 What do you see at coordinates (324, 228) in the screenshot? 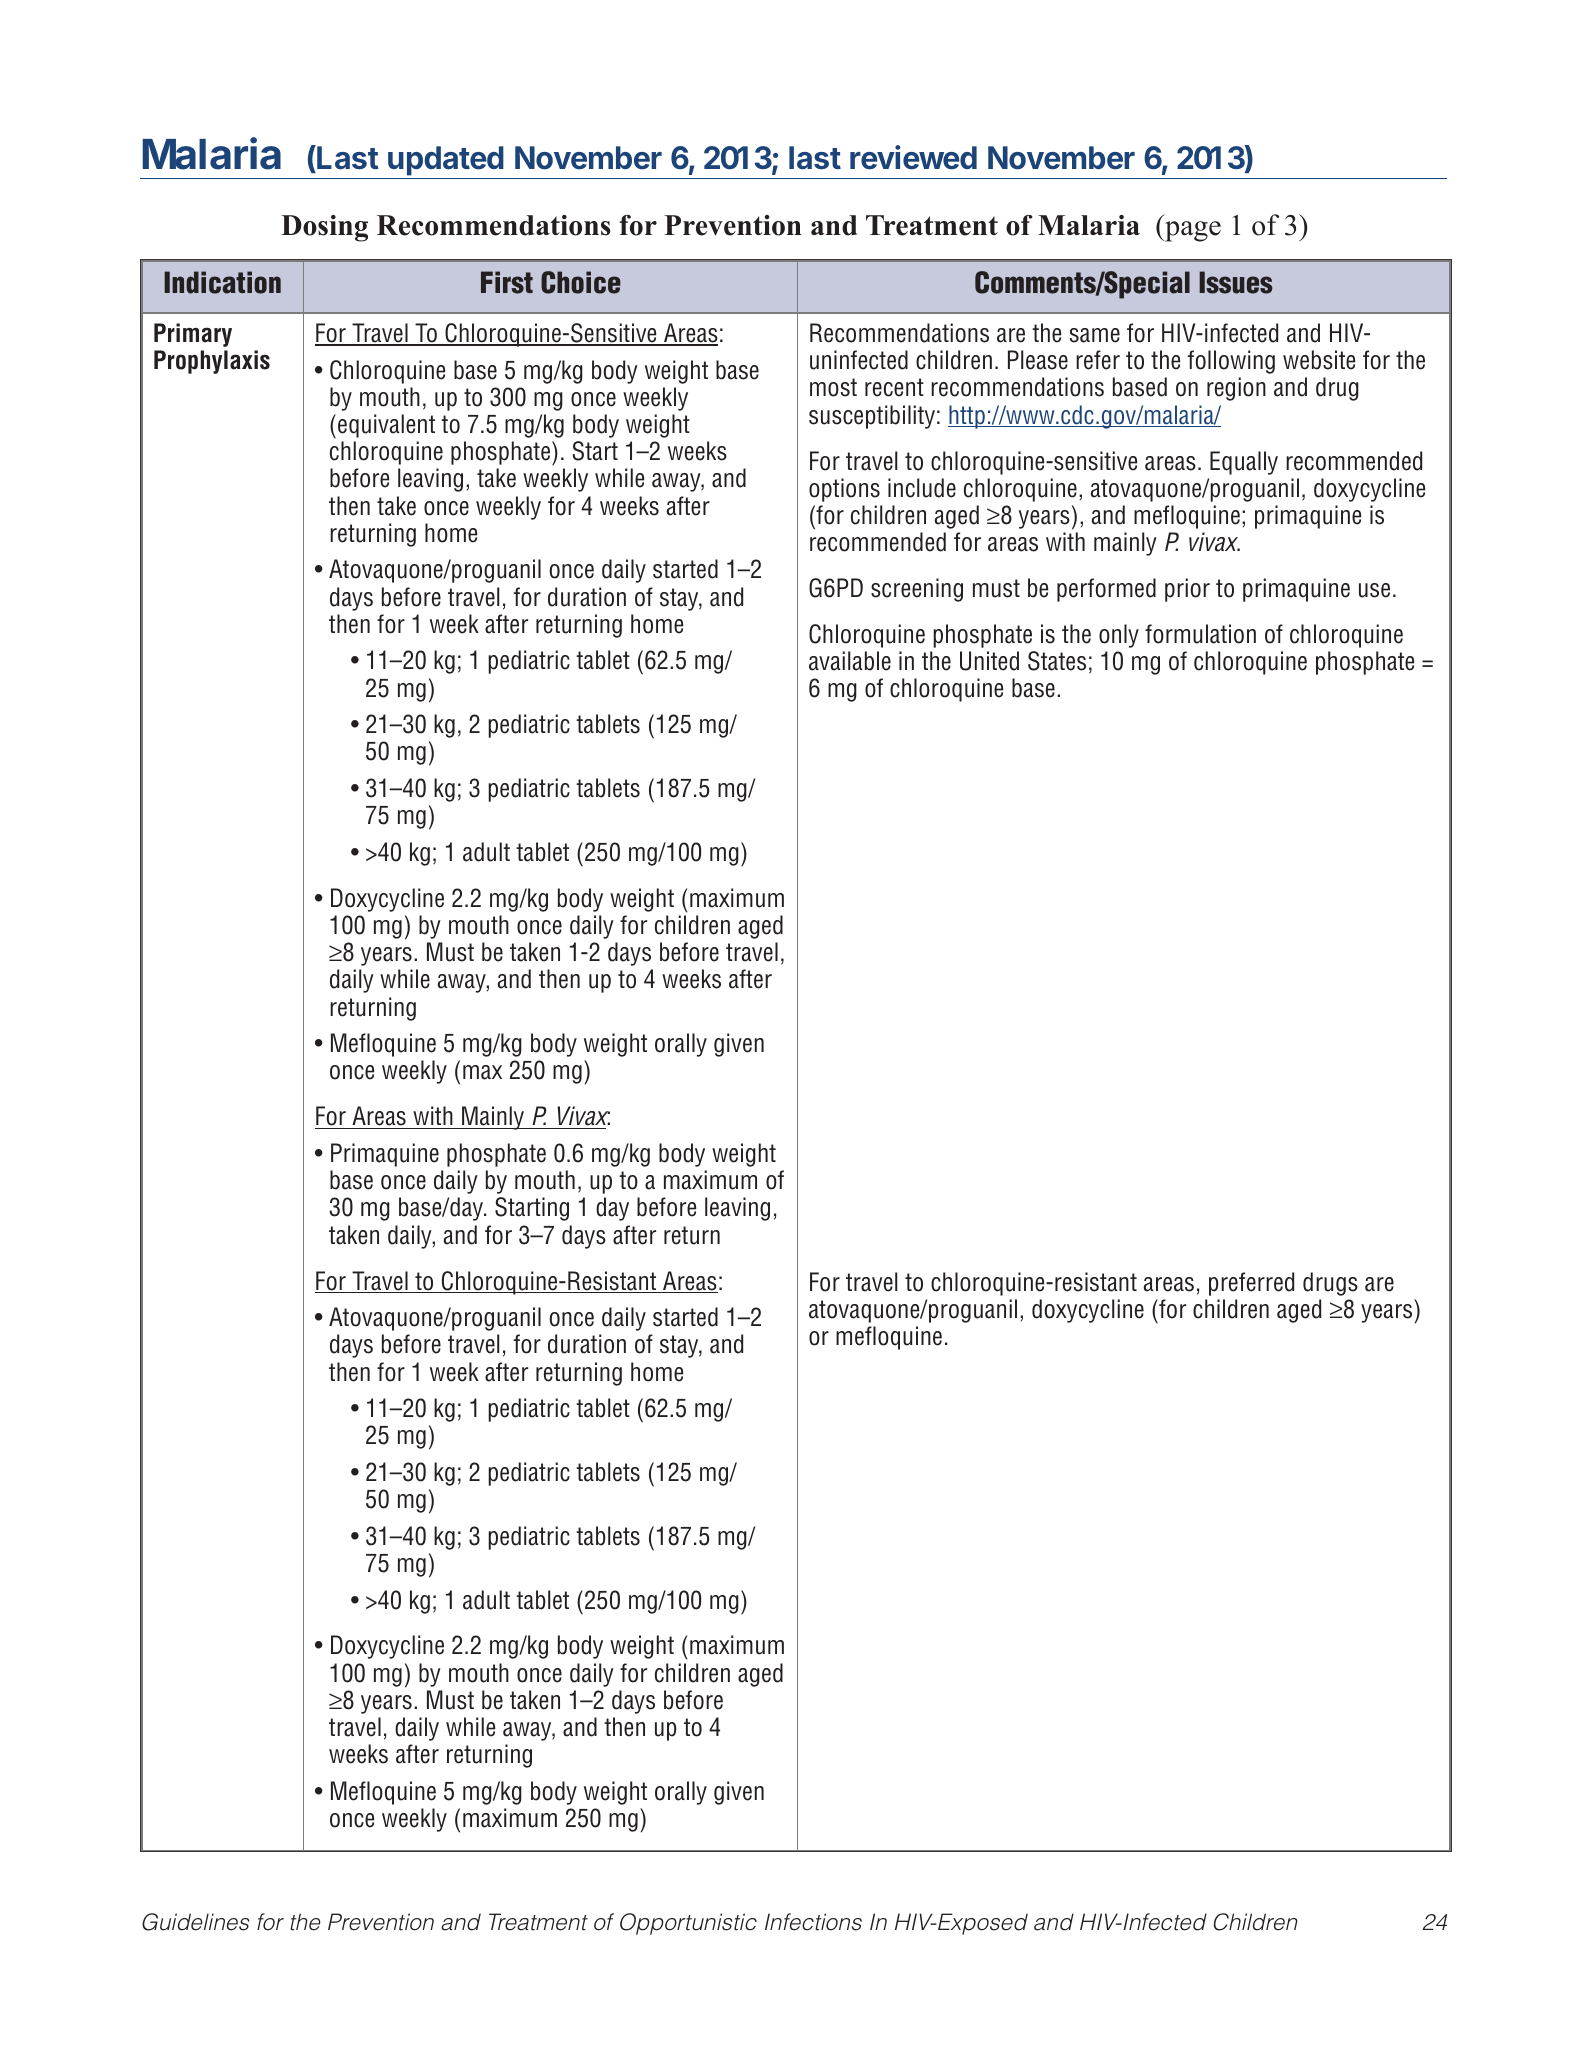
I see `Dosing` at bounding box center [324, 228].
